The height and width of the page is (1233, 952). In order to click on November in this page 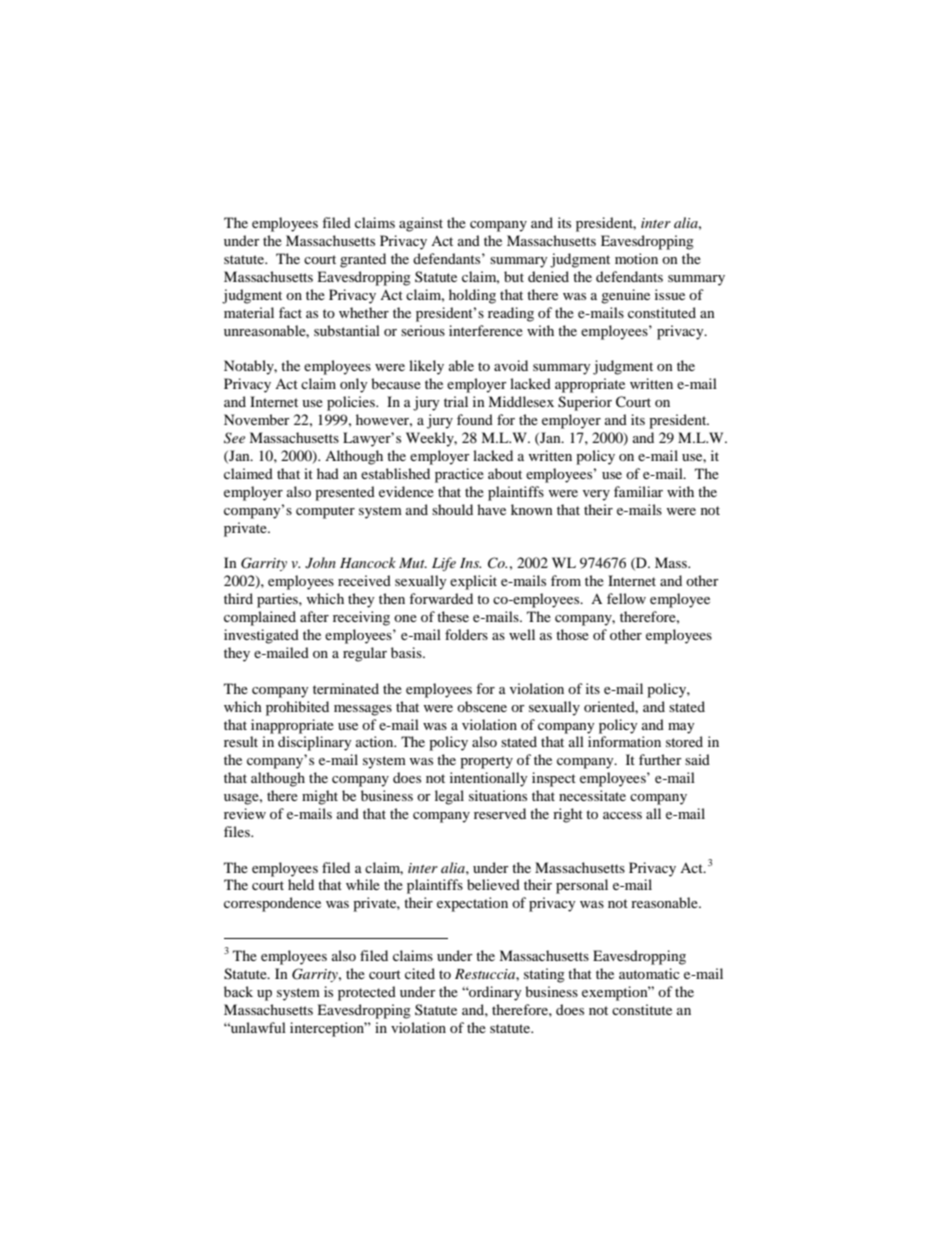, I will do `click(257, 419)`.
